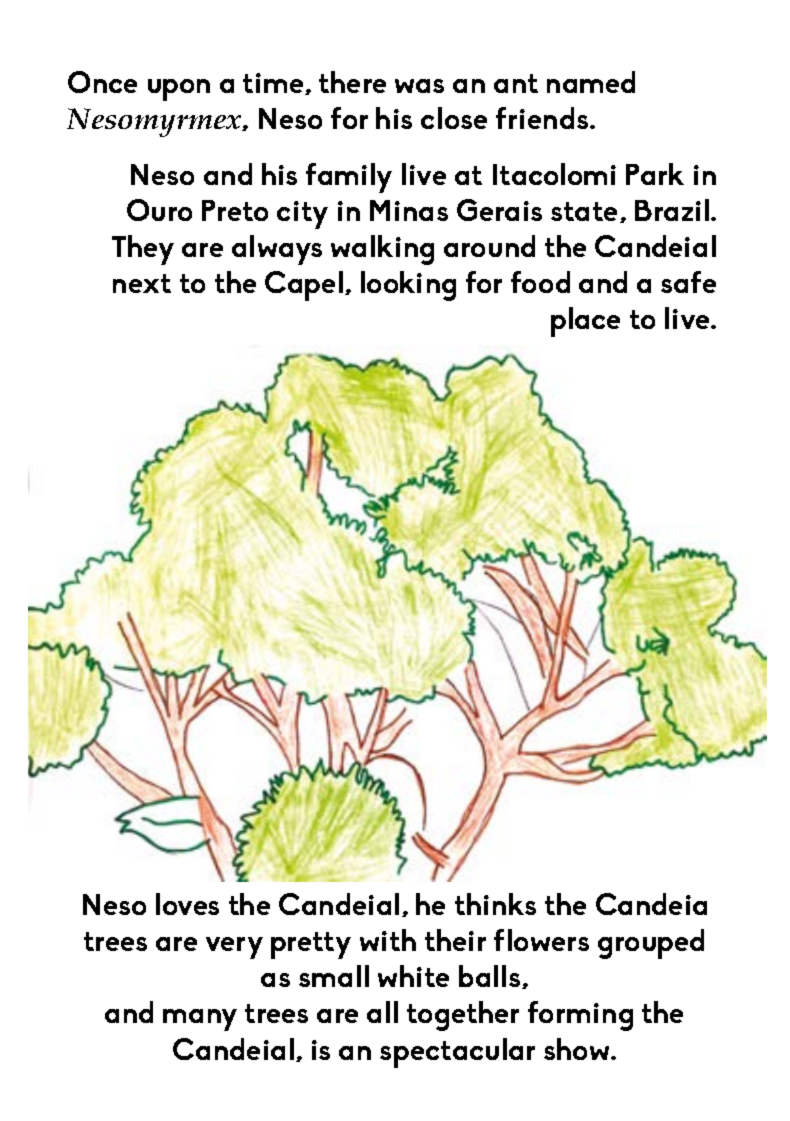 This document has height=1121, width=790. I want to click on next, so click(142, 283).
